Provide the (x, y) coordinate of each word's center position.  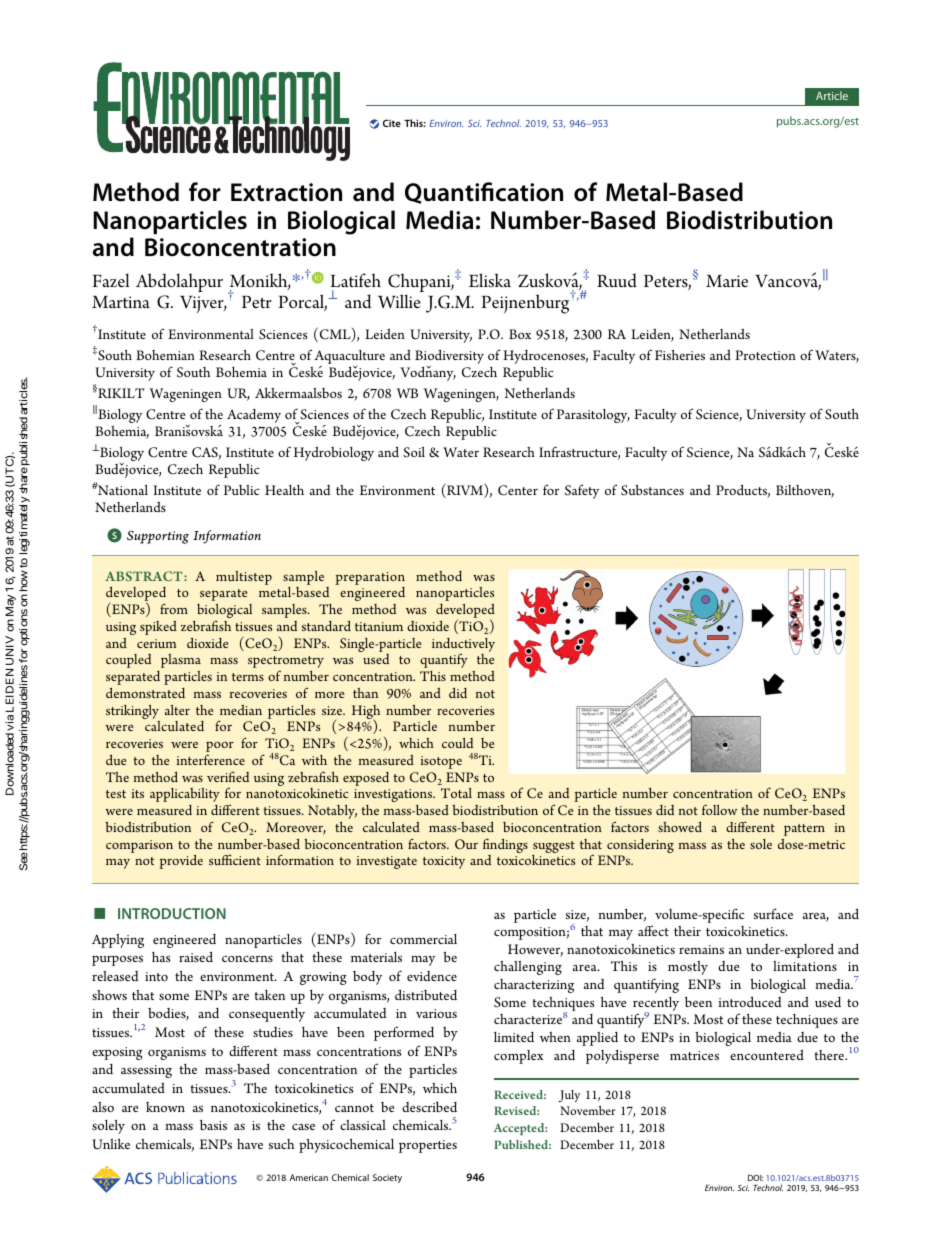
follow (720, 809)
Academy (254, 416)
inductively (463, 646)
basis (213, 1125)
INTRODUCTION (172, 913)
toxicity (444, 862)
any (444, 376)
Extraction (286, 192)
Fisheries (680, 355)
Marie (727, 281)
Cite (392, 123)
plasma (181, 661)
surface (773, 913)
